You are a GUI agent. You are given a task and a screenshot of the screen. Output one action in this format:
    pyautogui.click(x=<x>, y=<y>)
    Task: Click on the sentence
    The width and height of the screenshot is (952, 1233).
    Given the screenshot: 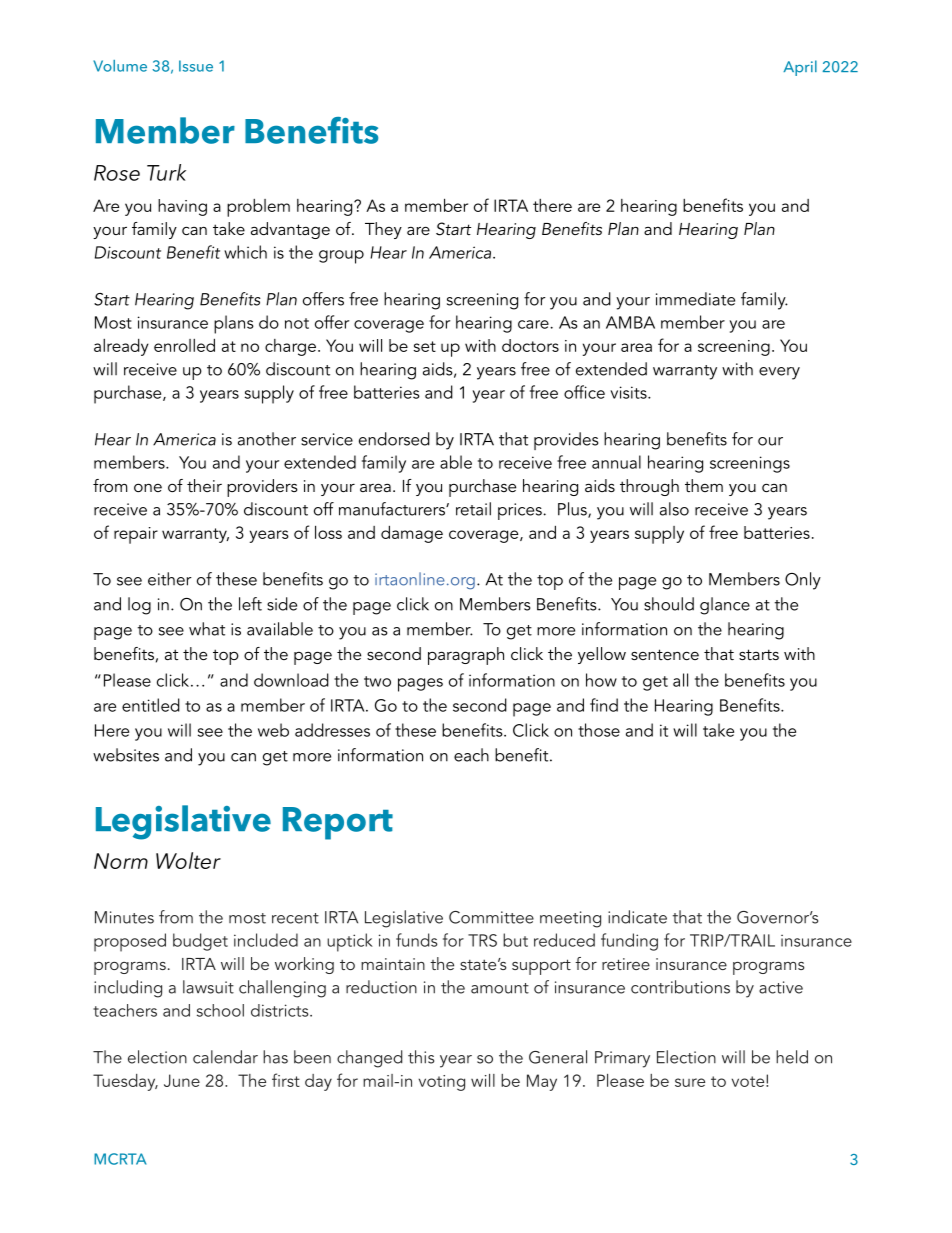 What is the action you would take?
    pyautogui.click(x=665, y=654)
